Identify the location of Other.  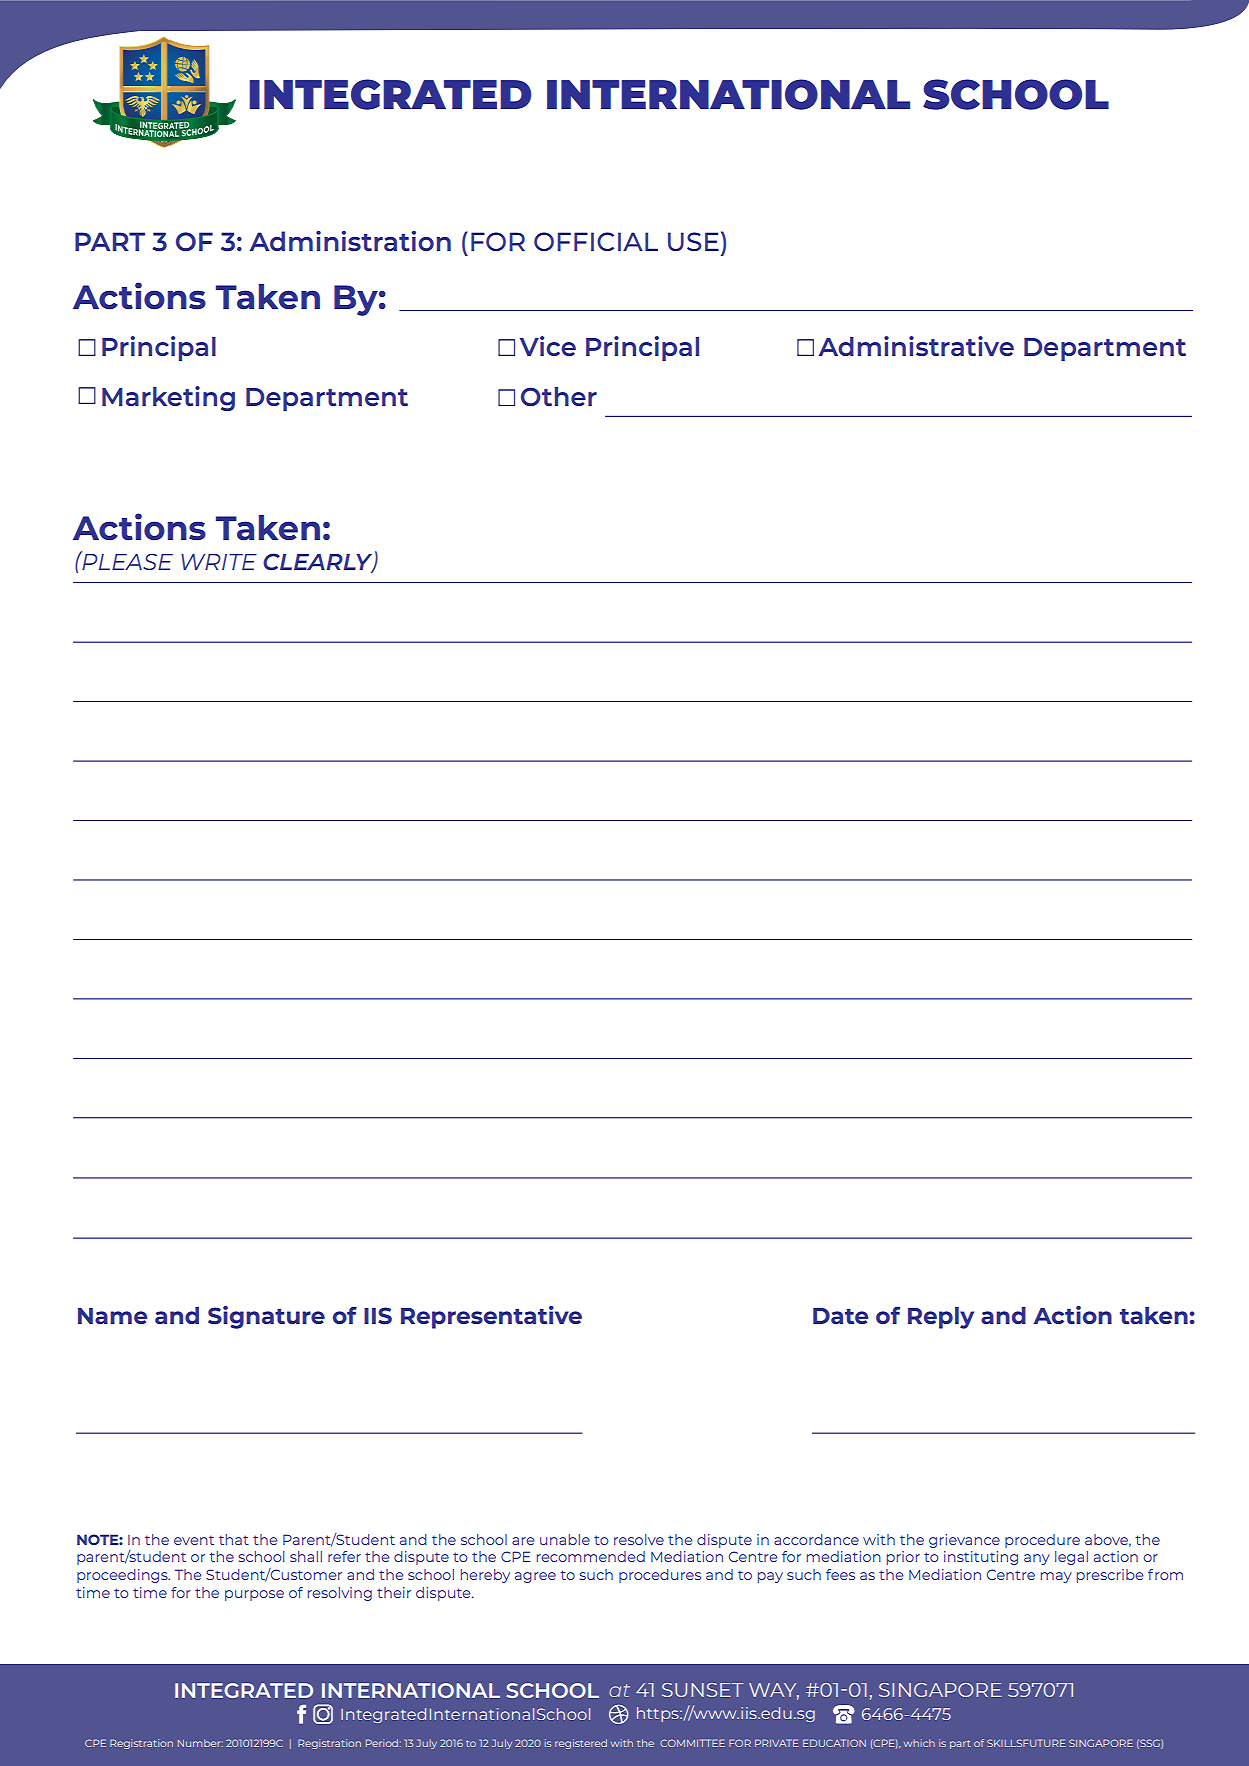
(559, 396).
